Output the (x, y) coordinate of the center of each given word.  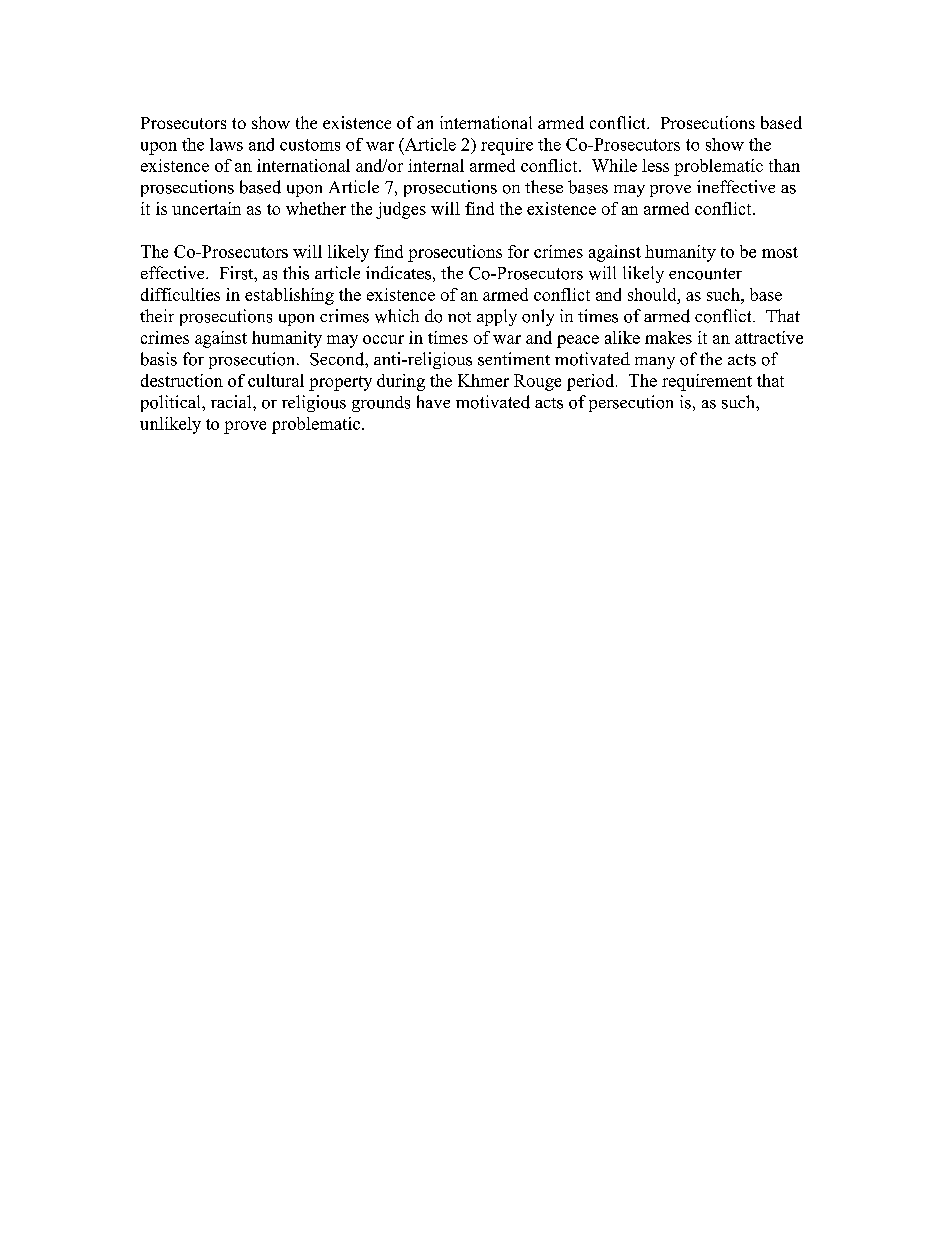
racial (232, 401)
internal (436, 165)
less (655, 165)
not (459, 317)
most (780, 252)
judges (401, 210)
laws (226, 144)
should (653, 294)
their (157, 315)
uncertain (206, 208)
